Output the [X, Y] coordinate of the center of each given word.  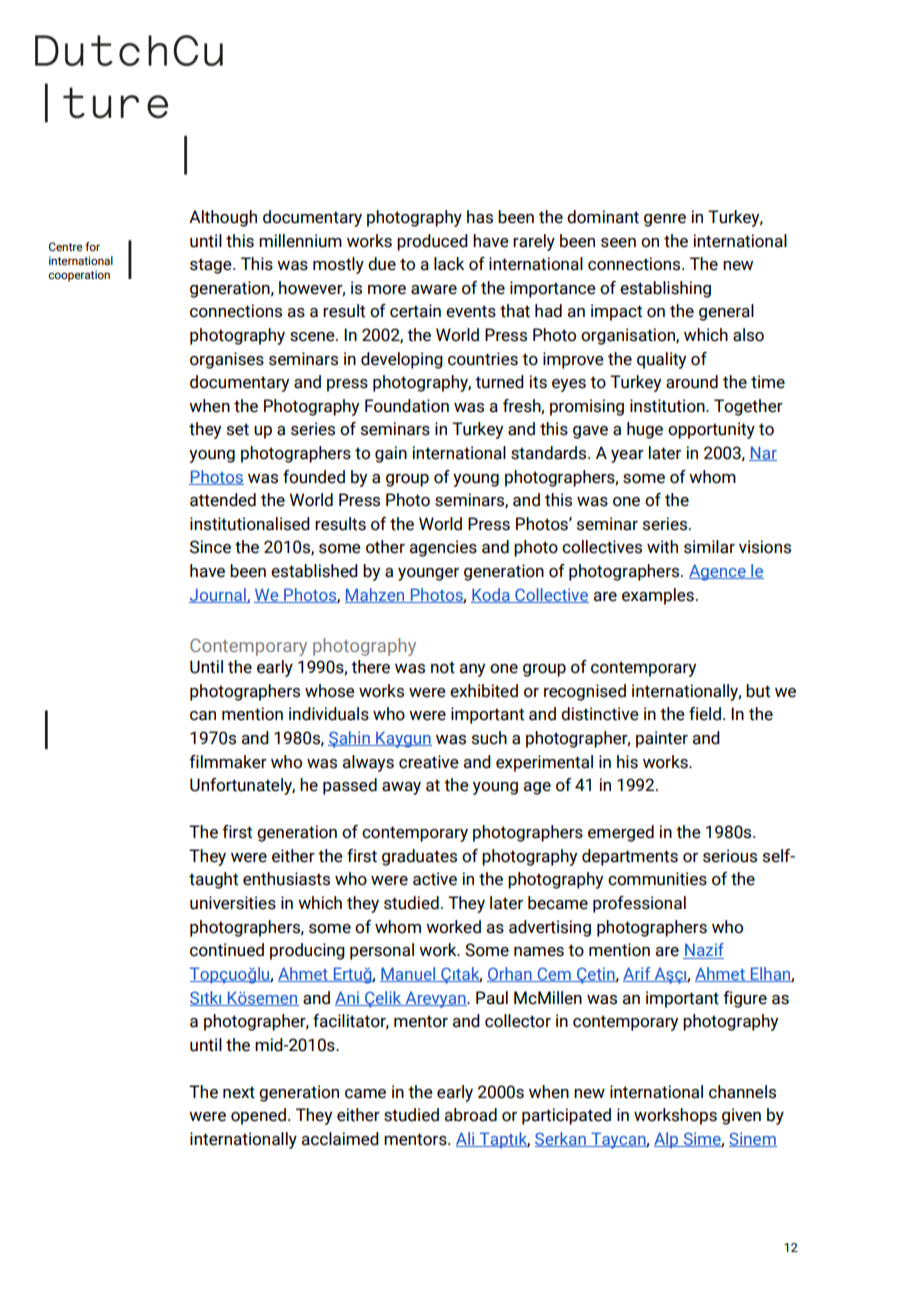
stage [212, 266]
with [662, 547]
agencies [443, 548]
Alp [667, 1140]
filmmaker [228, 762]
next [239, 1092]
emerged [621, 833]
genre [665, 220]
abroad [471, 1115]
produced [432, 242]
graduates [419, 857]
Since [210, 547]
